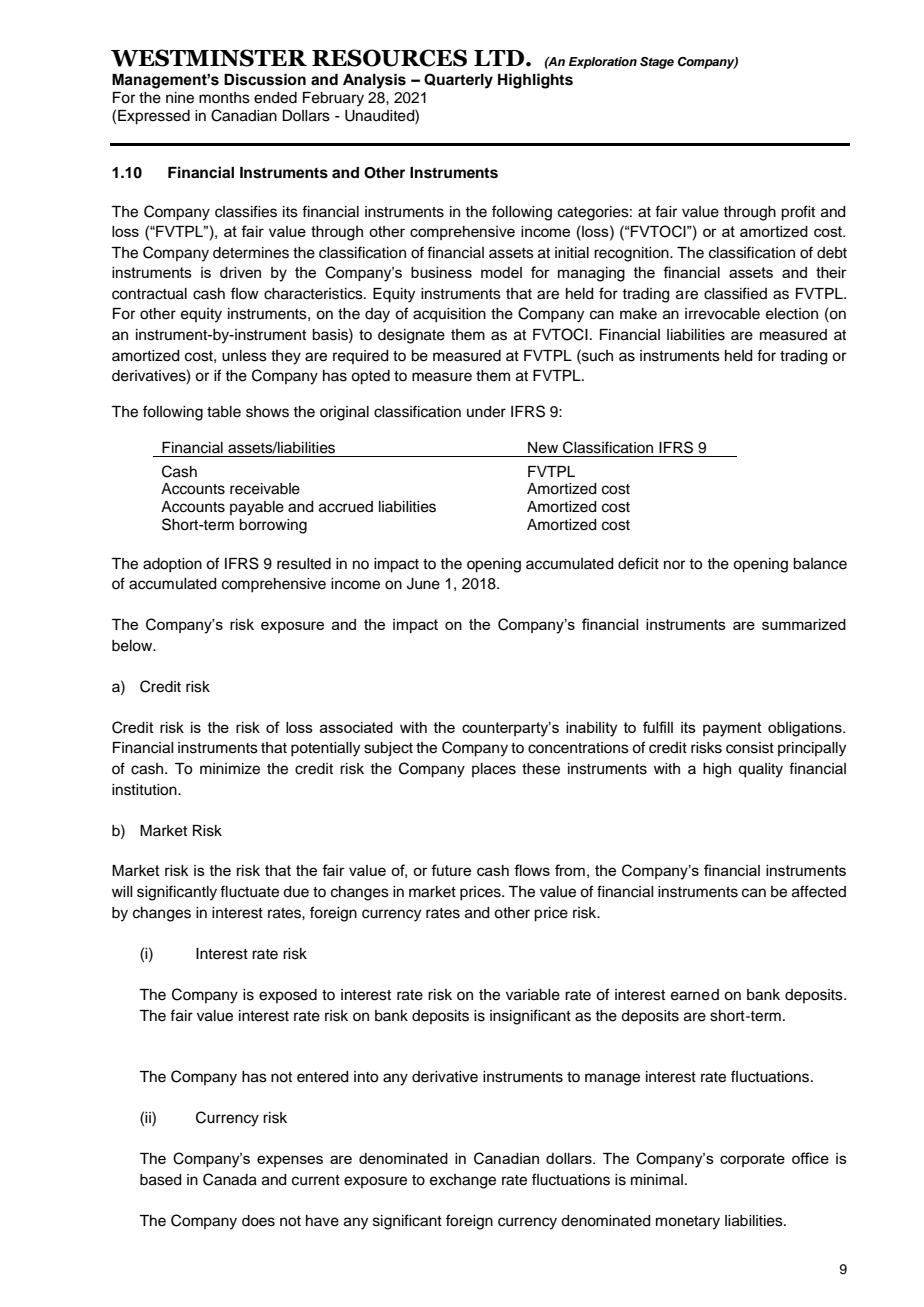 The image size is (924, 1307). I want to click on fluctuate, so click(249, 891).
